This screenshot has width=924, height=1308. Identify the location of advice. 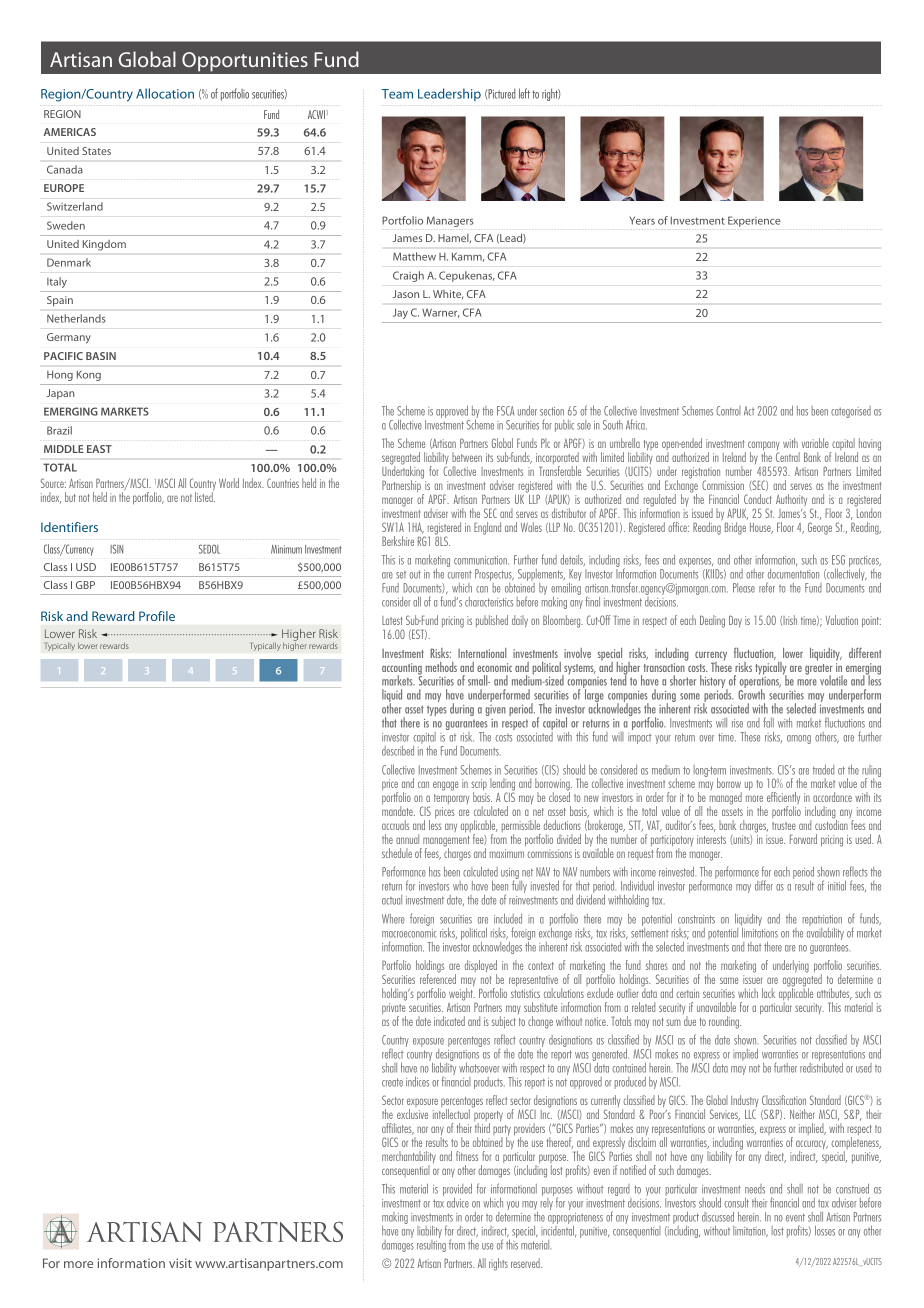
(458, 1202).
